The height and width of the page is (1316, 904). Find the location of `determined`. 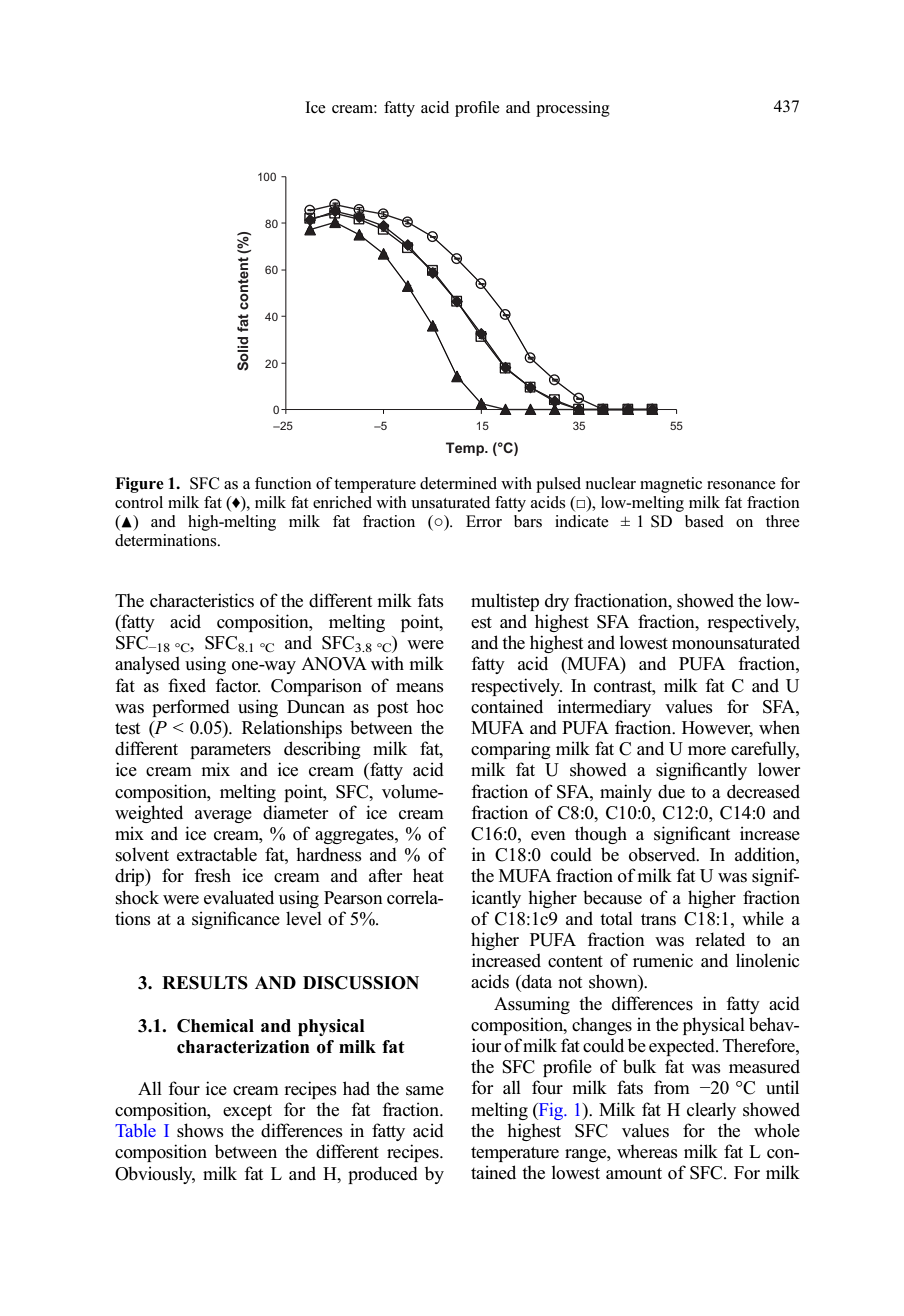

determined is located at coordinates (458, 483).
